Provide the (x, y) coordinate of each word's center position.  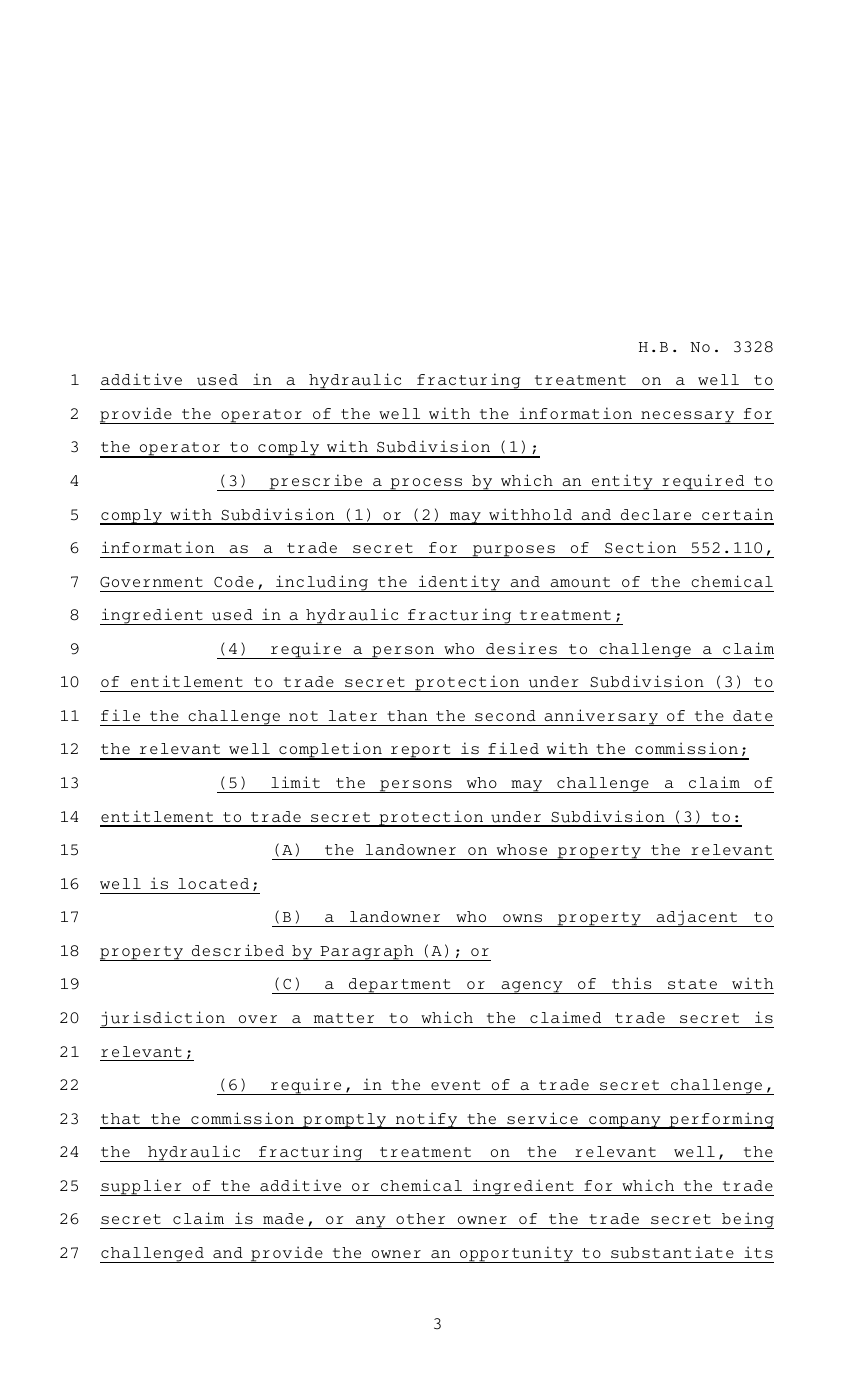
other (420, 1218)
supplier (142, 1187)
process (426, 484)
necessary (688, 417)
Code (234, 581)
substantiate (672, 1252)
